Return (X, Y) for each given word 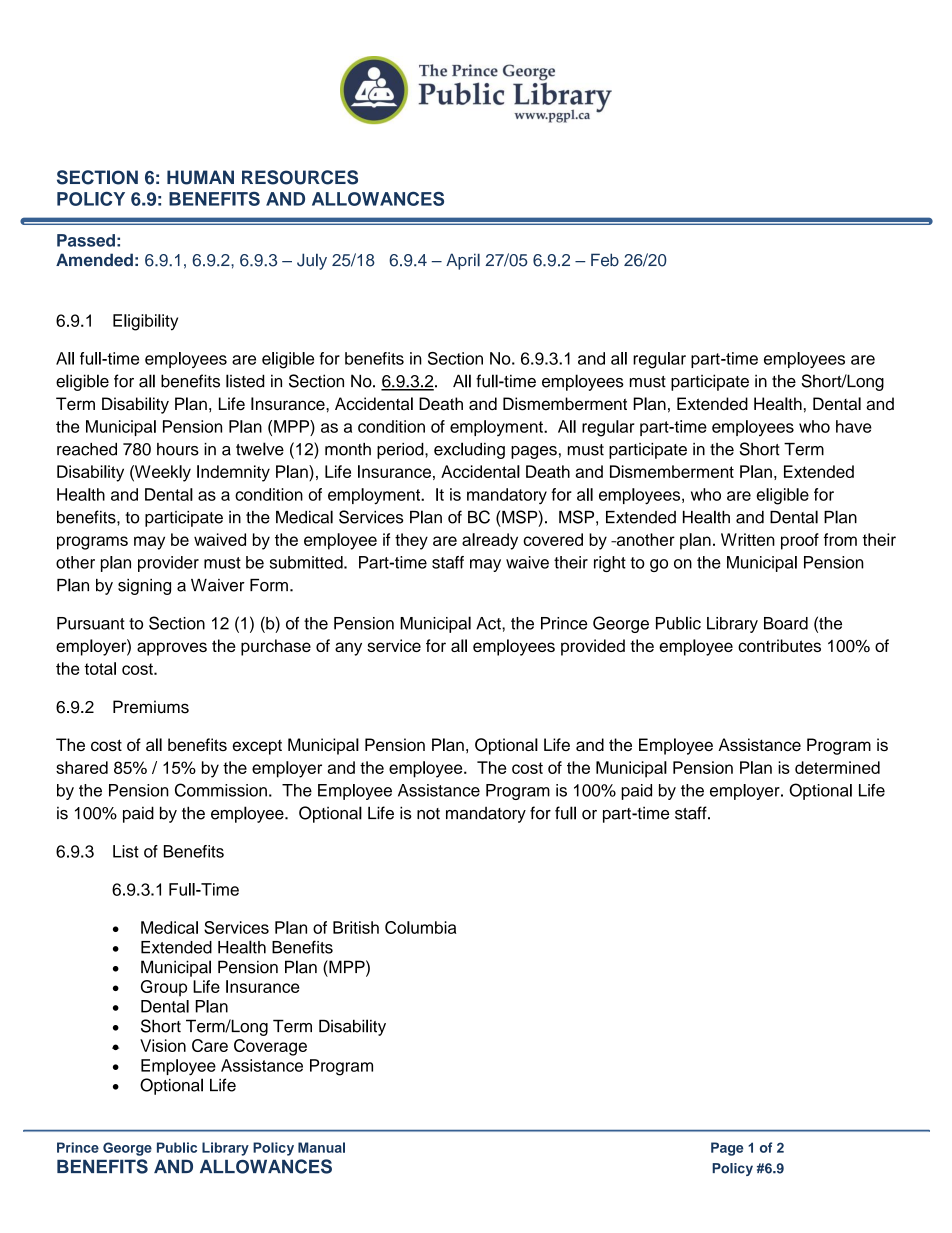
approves (172, 649)
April (463, 261)
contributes (779, 645)
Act (489, 623)
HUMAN (200, 177)
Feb (605, 260)
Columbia (420, 927)
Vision (163, 1045)
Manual (321, 1147)
